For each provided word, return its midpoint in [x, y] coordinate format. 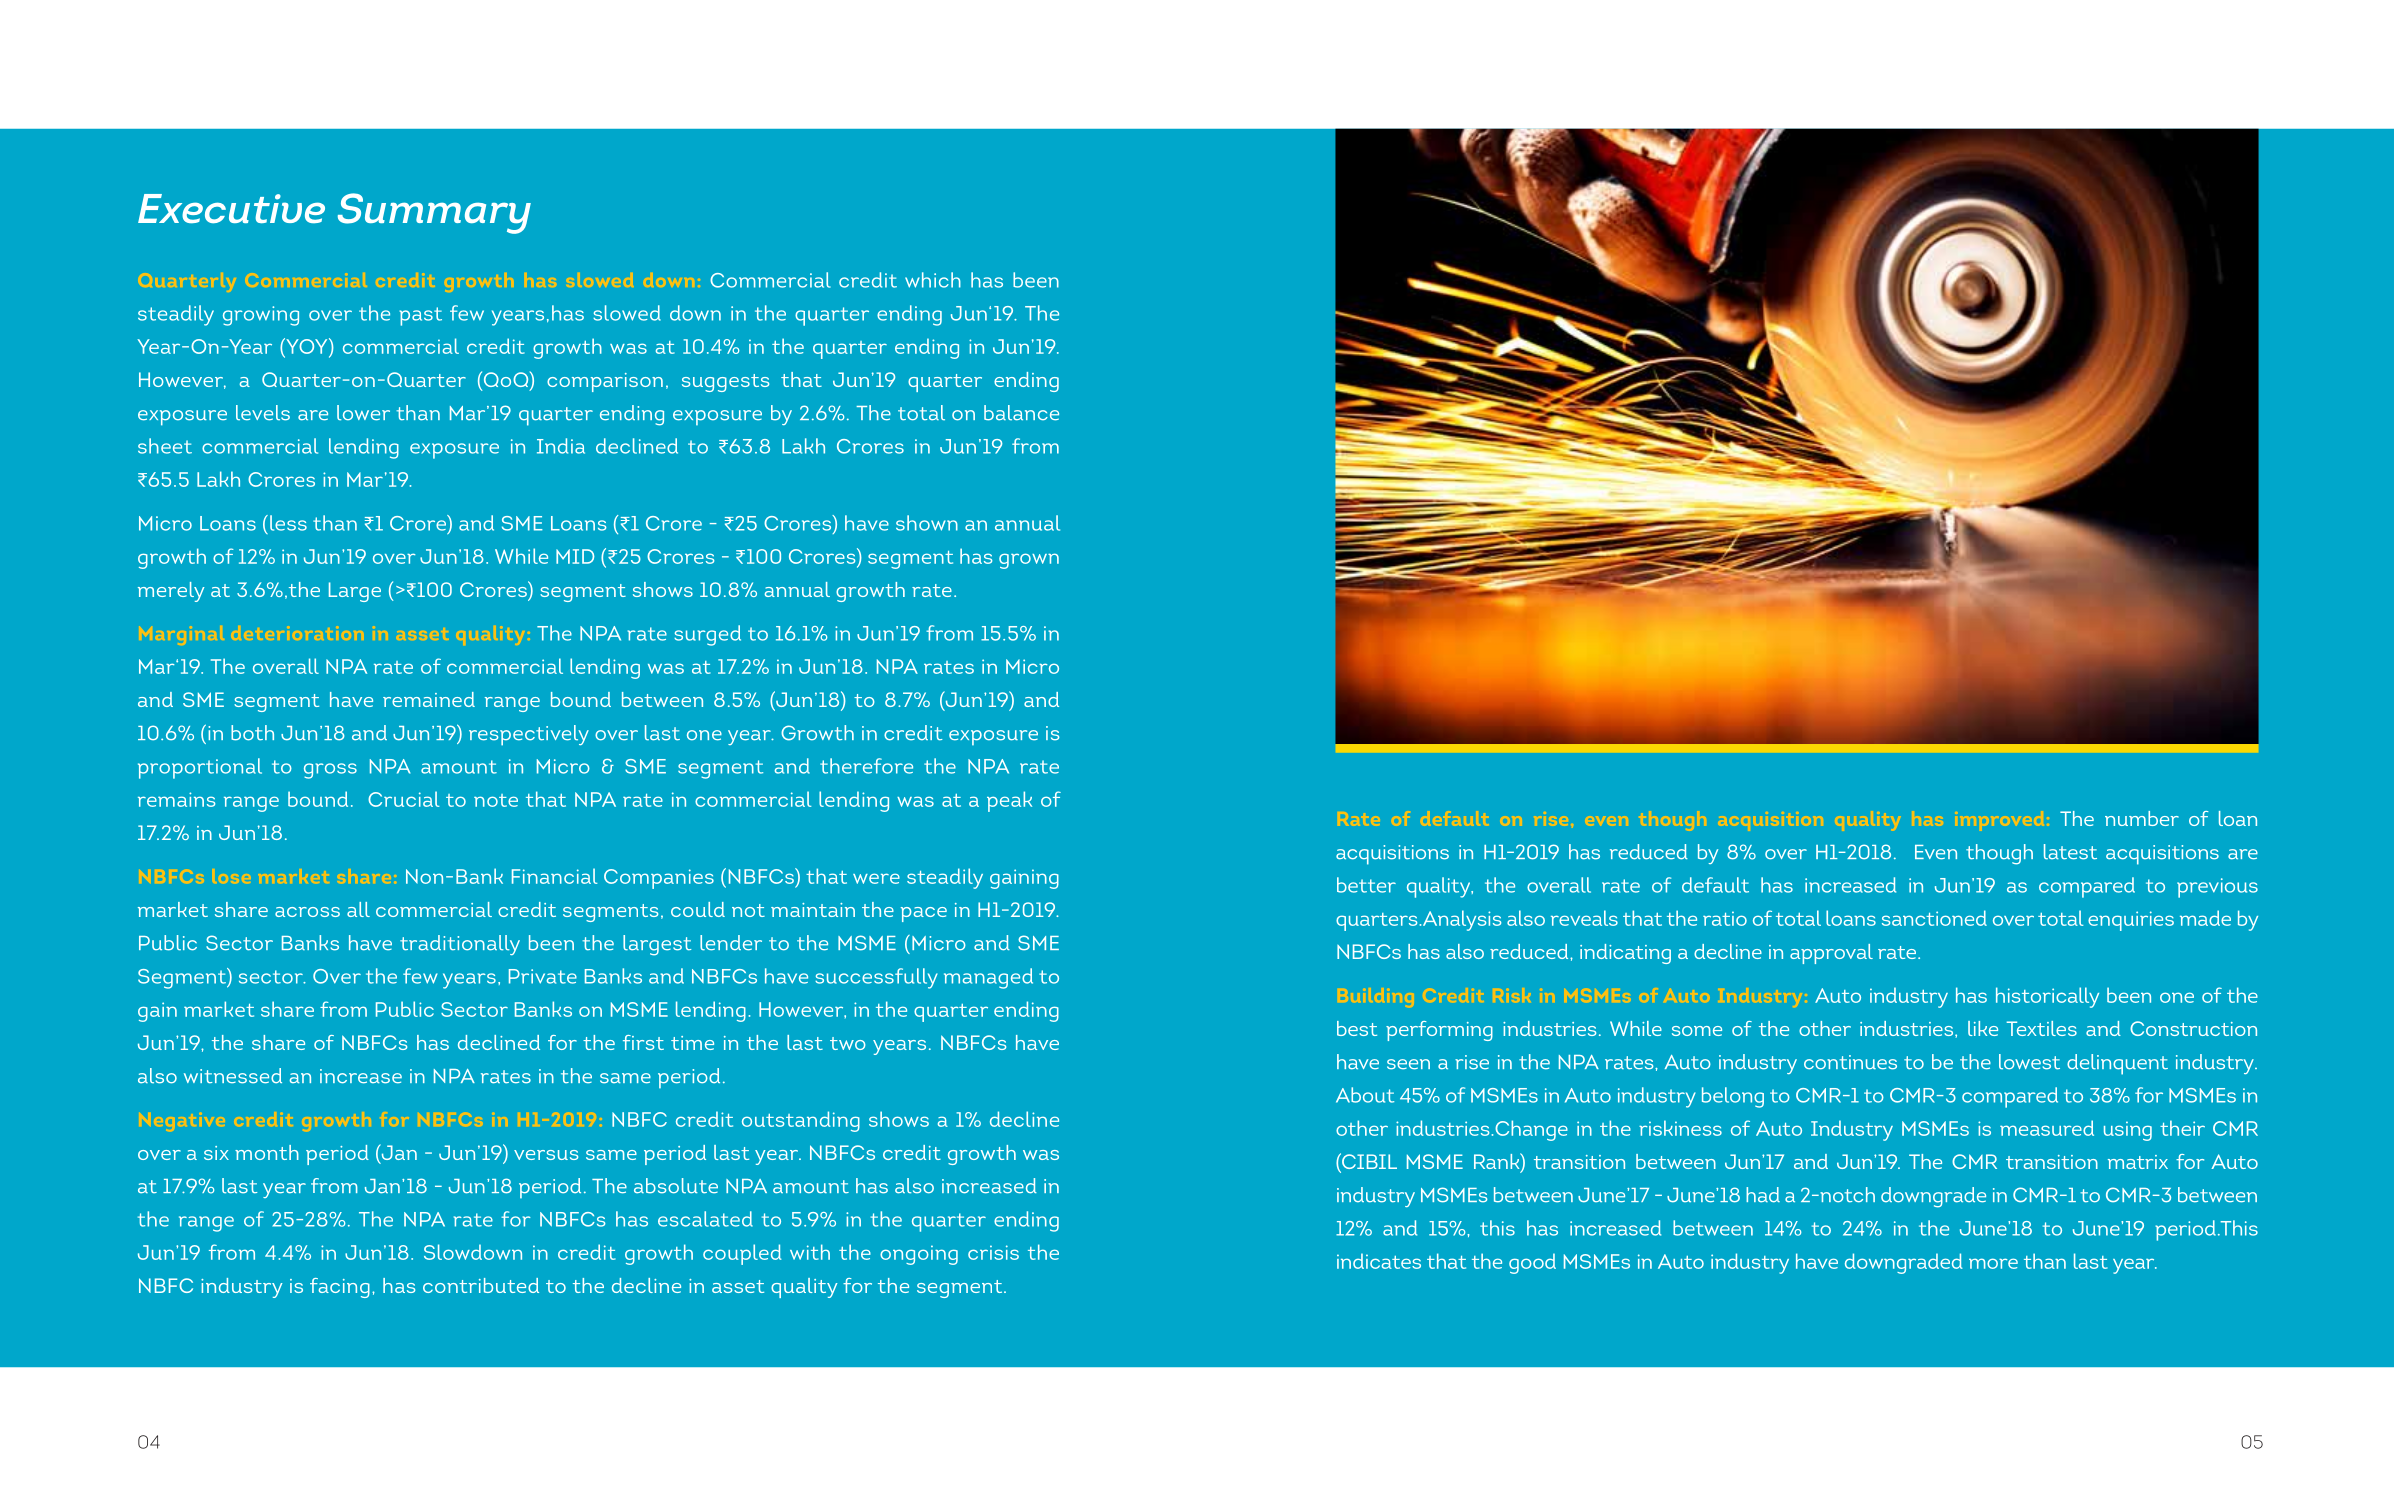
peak [1009, 801]
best [1357, 1028]
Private [543, 976]
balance [1021, 413]
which [933, 280]
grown [1029, 561]
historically [2047, 997]
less [288, 523]
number [2142, 818]
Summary [434, 213]
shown [927, 523]
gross [330, 771]
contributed [481, 1285]
